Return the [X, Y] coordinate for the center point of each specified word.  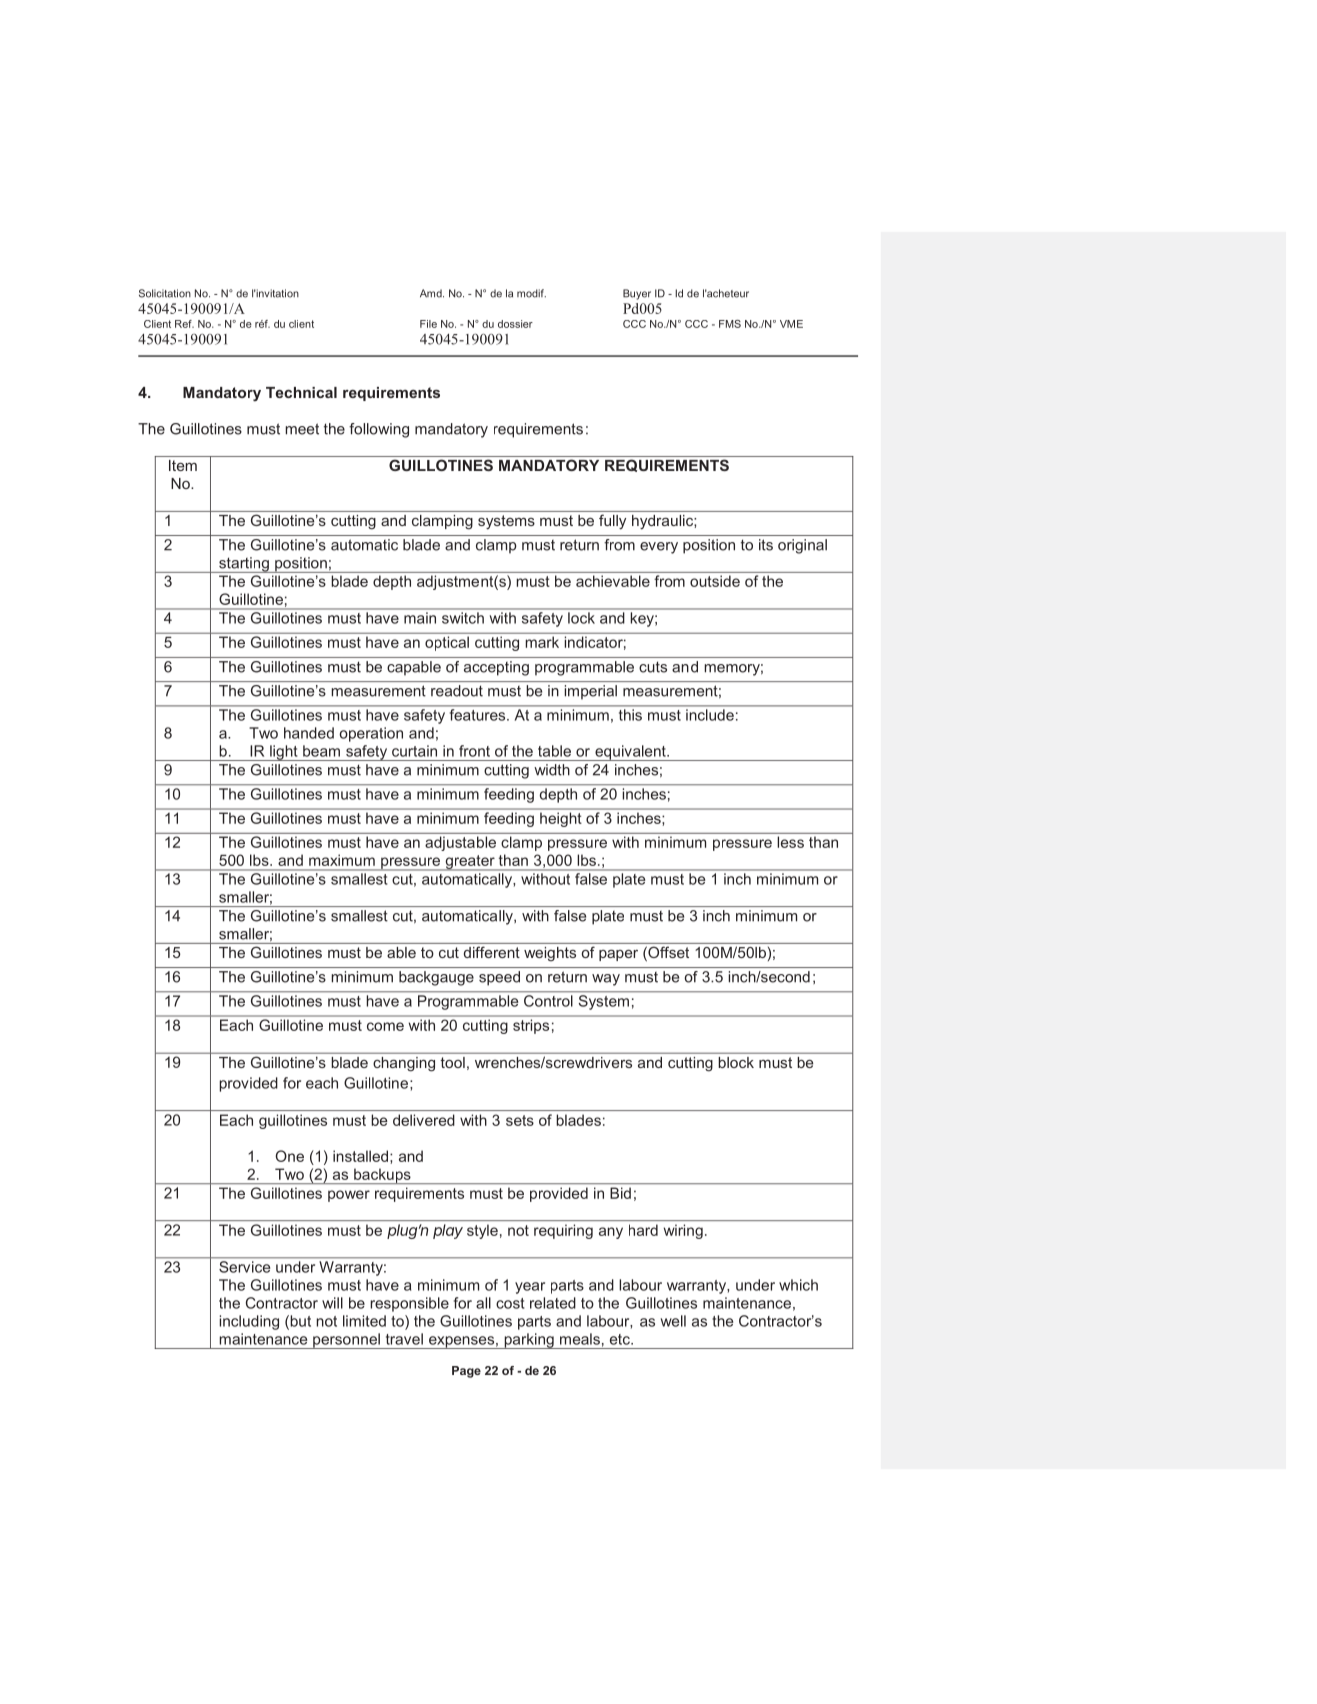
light [284, 753]
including [249, 1322]
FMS [730, 324]
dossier [515, 324]
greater [470, 863]
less [791, 842]
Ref [184, 324]
